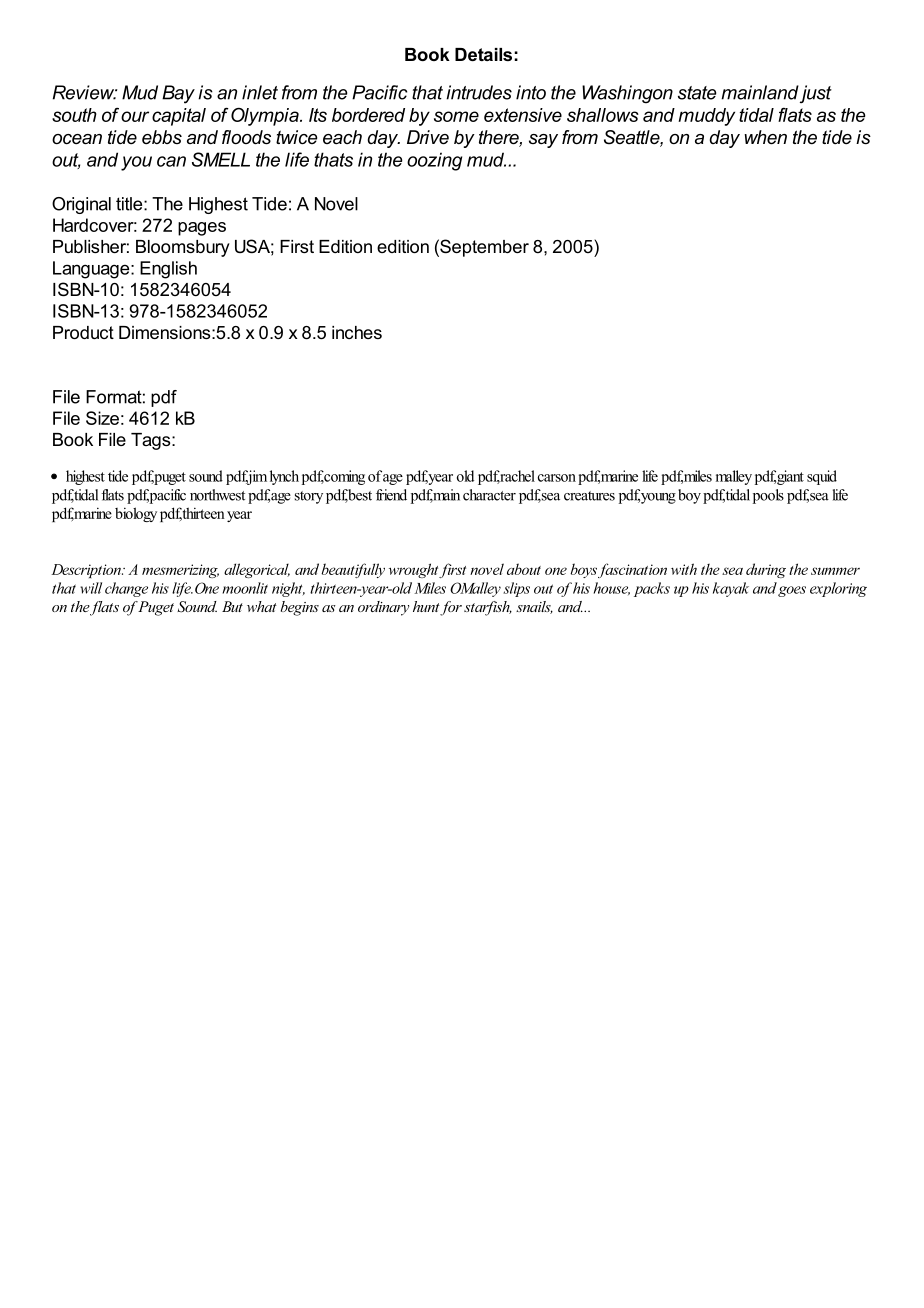  What do you see at coordinates (357, 332) in the page?
I see `inches` at bounding box center [357, 332].
